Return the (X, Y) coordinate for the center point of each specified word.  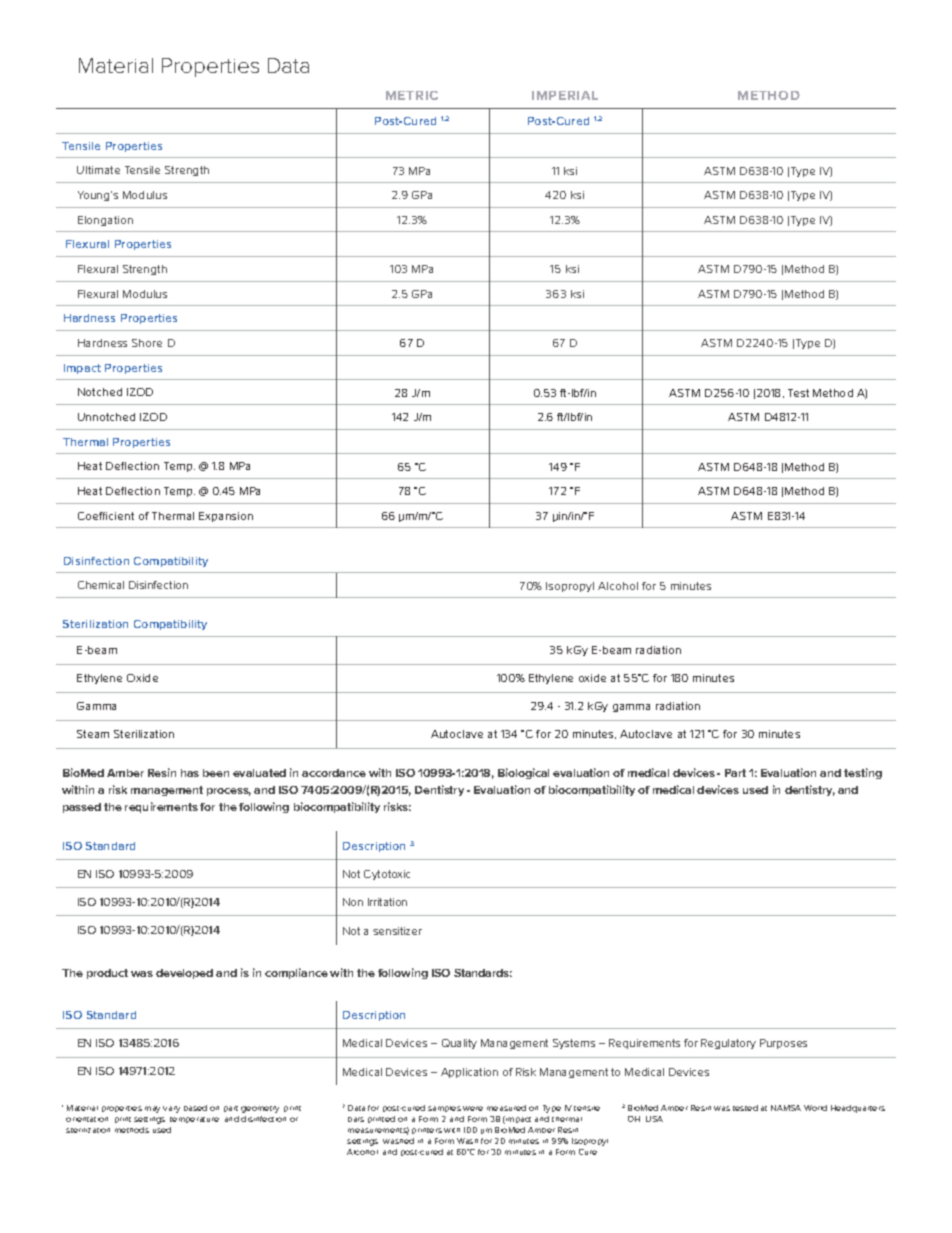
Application (469, 1073)
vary (171, 1109)
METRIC (412, 95)
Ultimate (98, 170)
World (815, 1108)
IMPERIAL (565, 95)
